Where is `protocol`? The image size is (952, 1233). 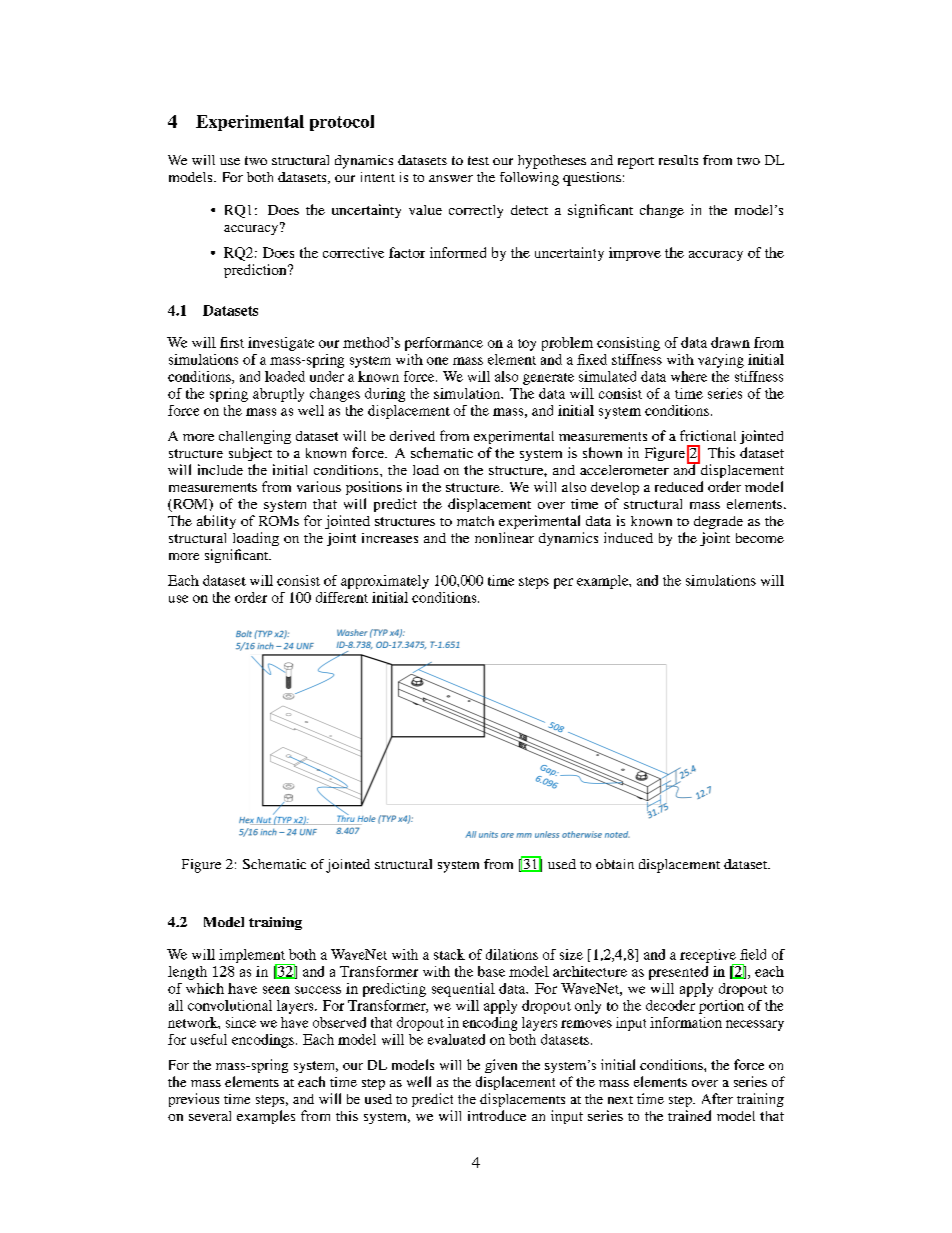 protocol is located at coordinates (342, 123).
